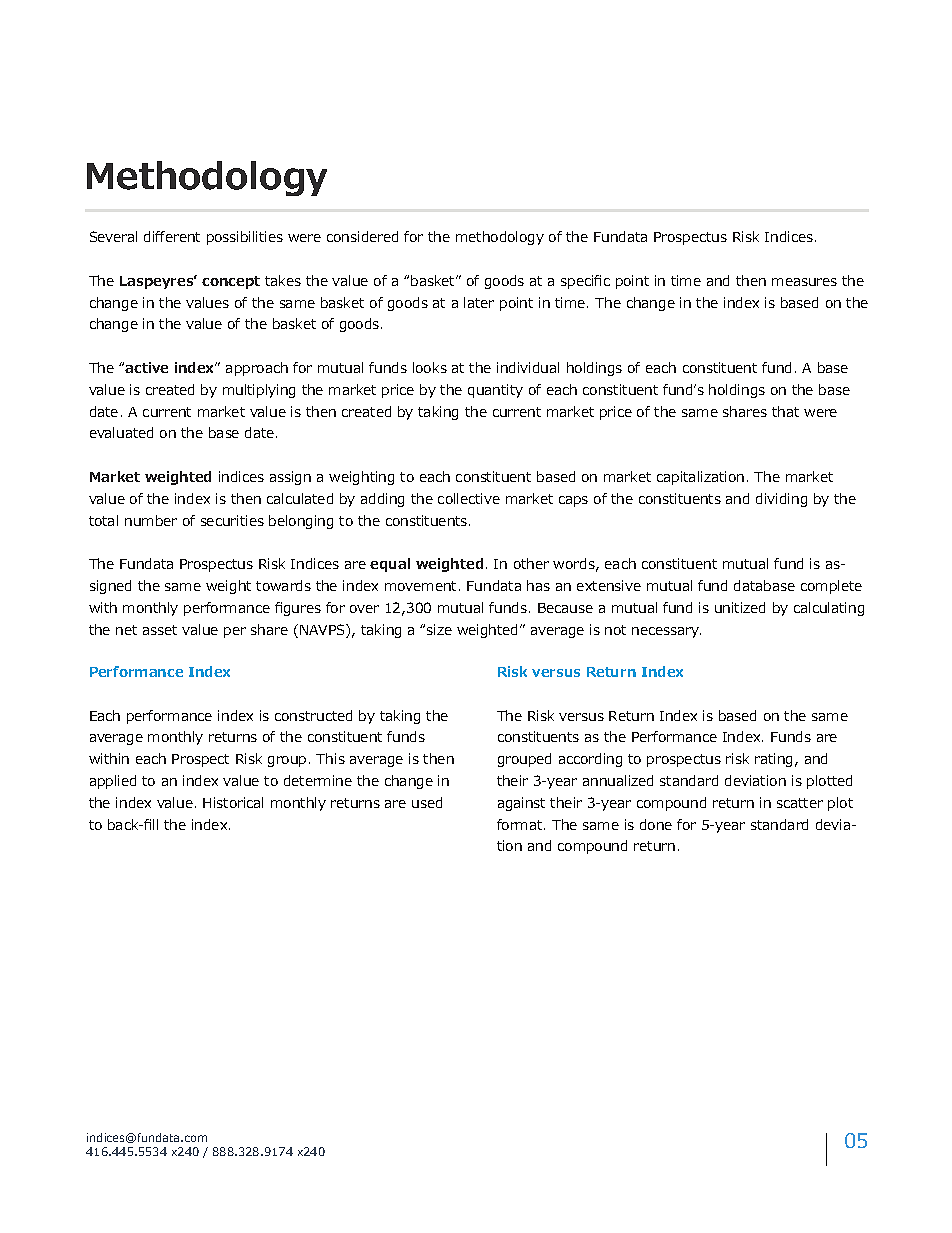 This image has height=1233, width=952. I want to click on necessary, so click(666, 632).
